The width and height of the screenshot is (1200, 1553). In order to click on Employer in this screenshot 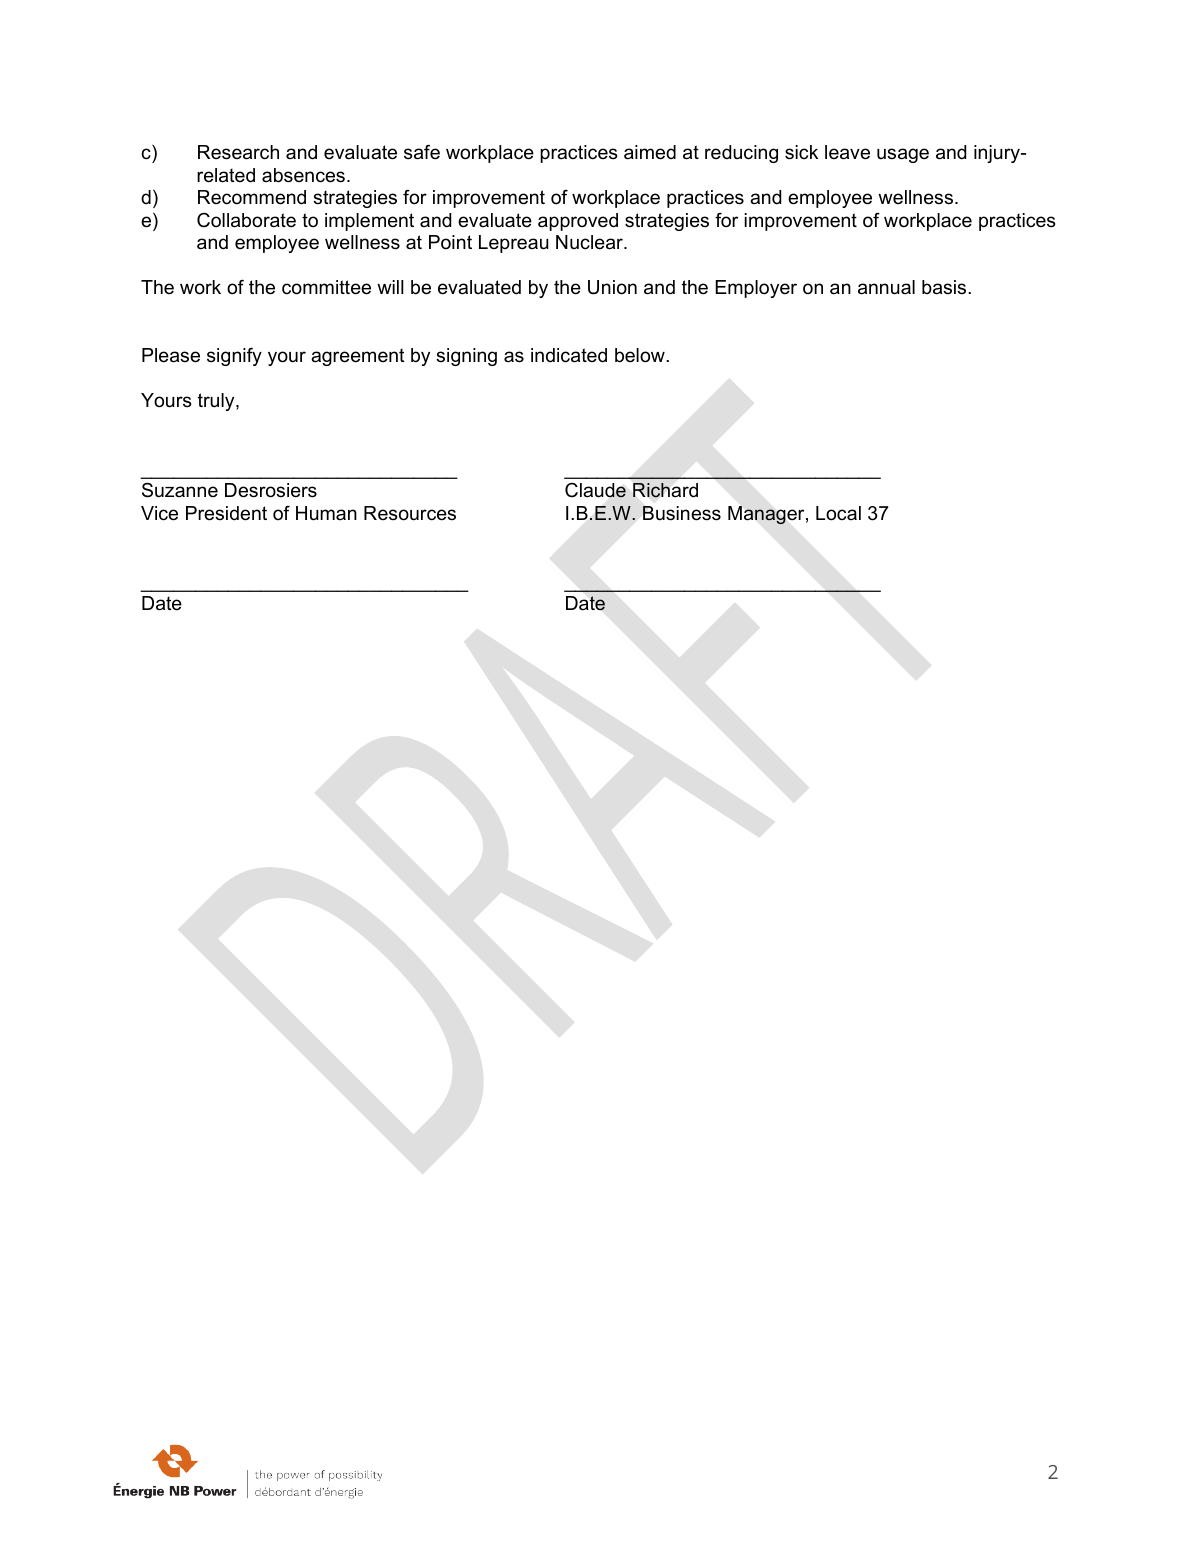, I will do `click(756, 289)`.
